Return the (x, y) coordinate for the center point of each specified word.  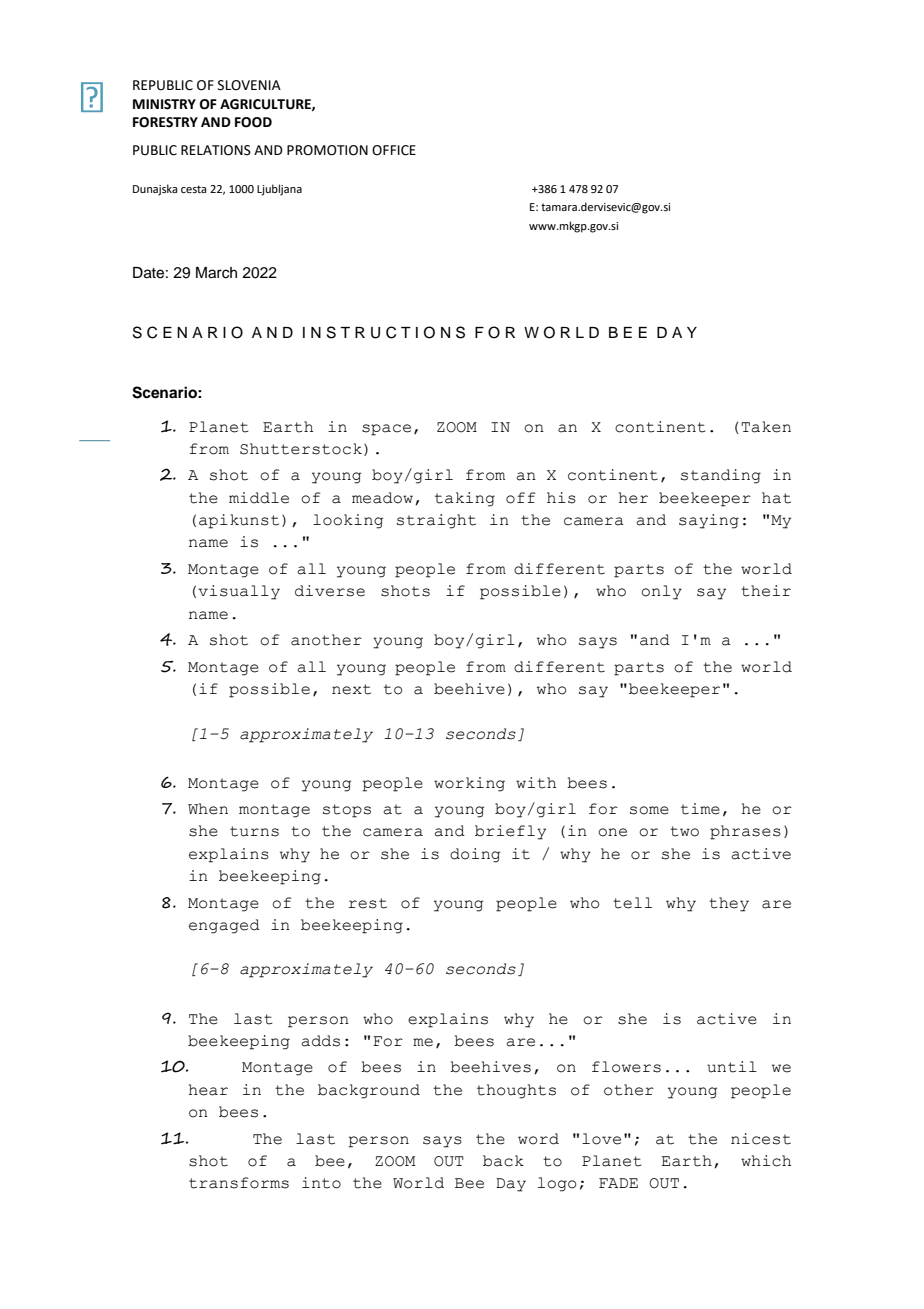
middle (259, 498)
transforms (239, 1183)
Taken (766, 427)
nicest (761, 1139)
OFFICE (394, 150)
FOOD (253, 122)
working (469, 784)
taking (465, 499)
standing (721, 476)
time (700, 809)
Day (511, 1185)
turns (254, 831)
